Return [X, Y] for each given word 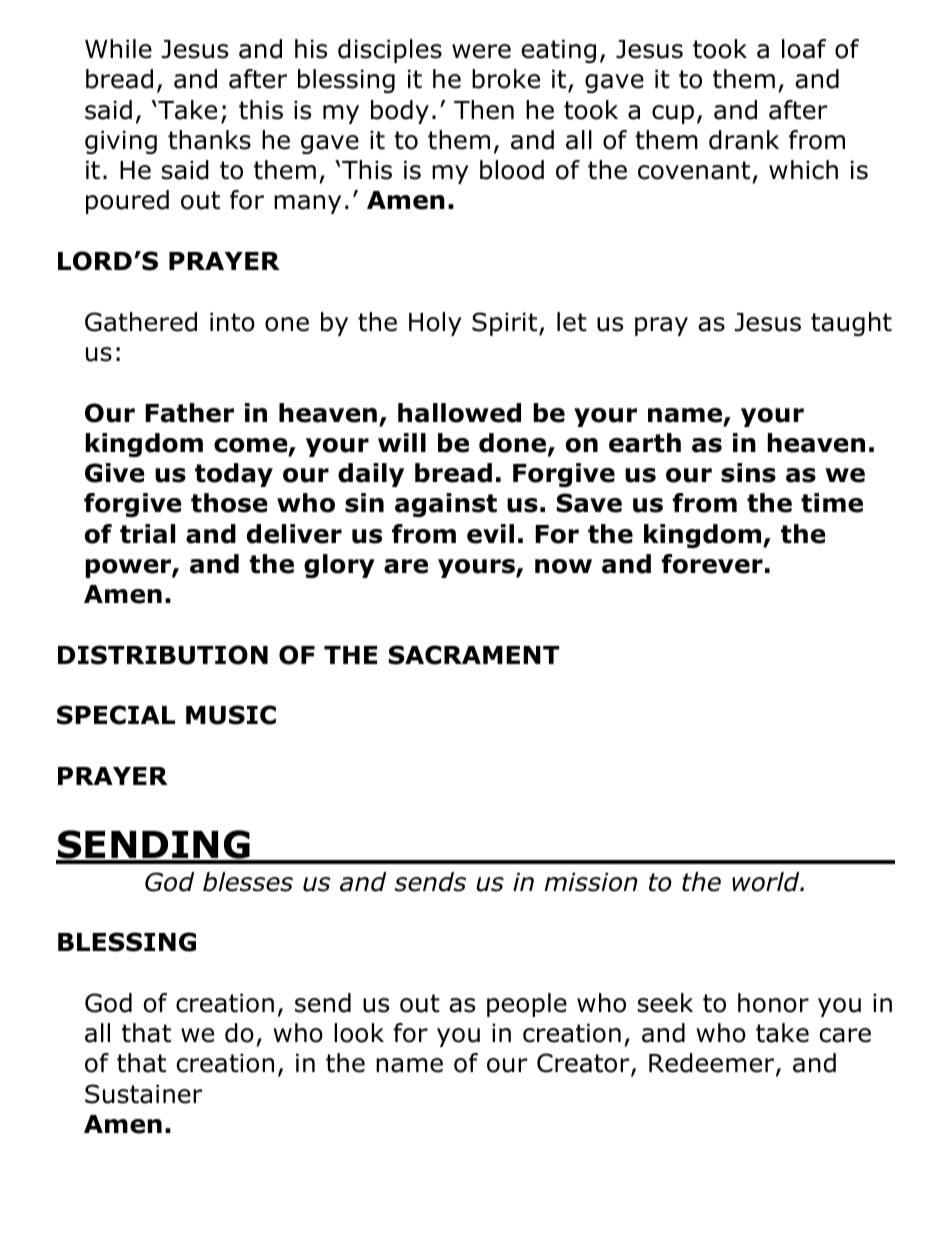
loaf [804, 49]
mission [591, 882]
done [514, 444]
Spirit [506, 324]
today [234, 475]
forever [712, 564]
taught [851, 324]
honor [773, 1003]
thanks [209, 140]
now [563, 566]
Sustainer [143, 1094]
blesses [248, 882]
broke [506, 79]
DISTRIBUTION [163, 655]
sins [748, 473]
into [232, 322]
